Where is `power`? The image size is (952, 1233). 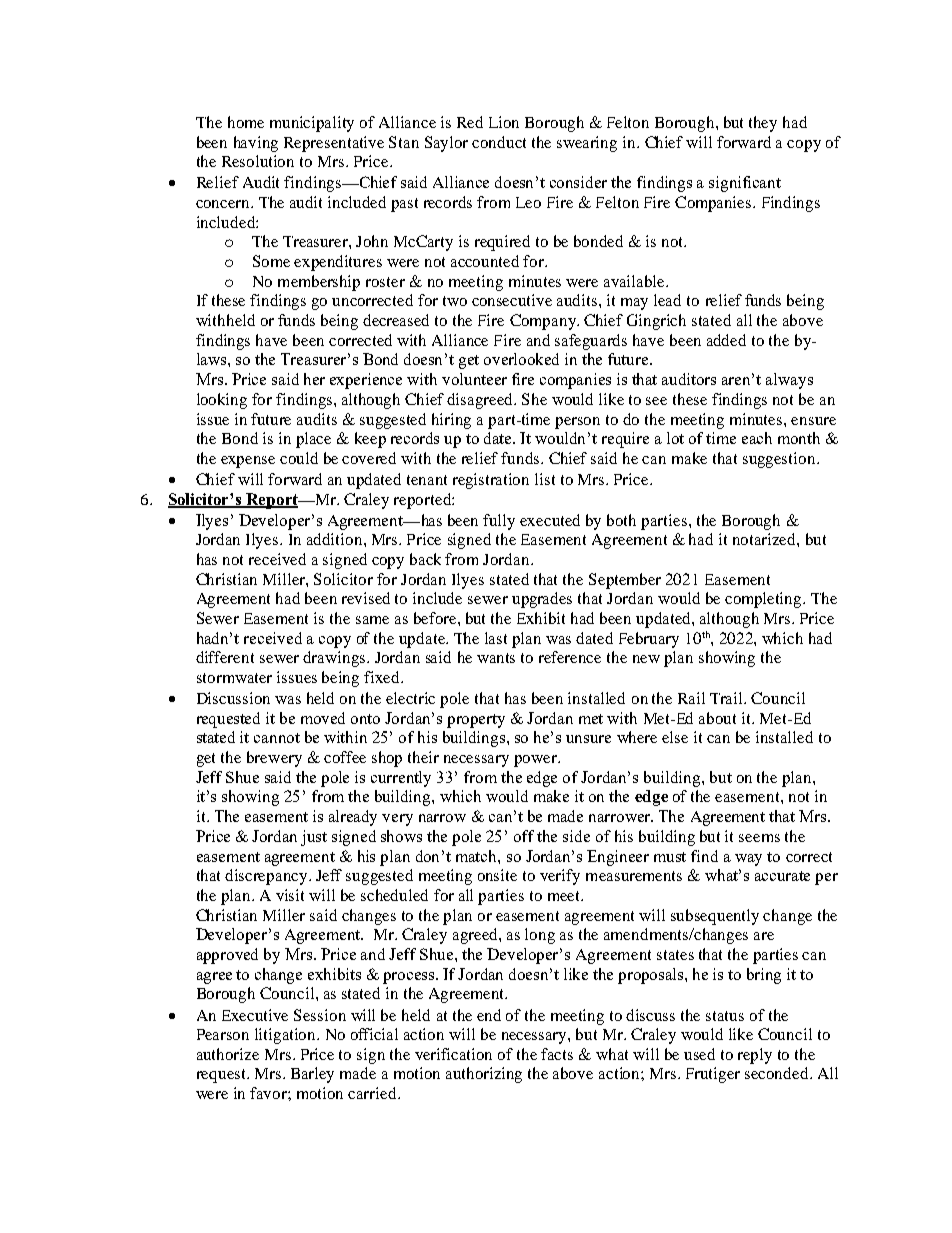 power is located at coordinates (537, 761).
